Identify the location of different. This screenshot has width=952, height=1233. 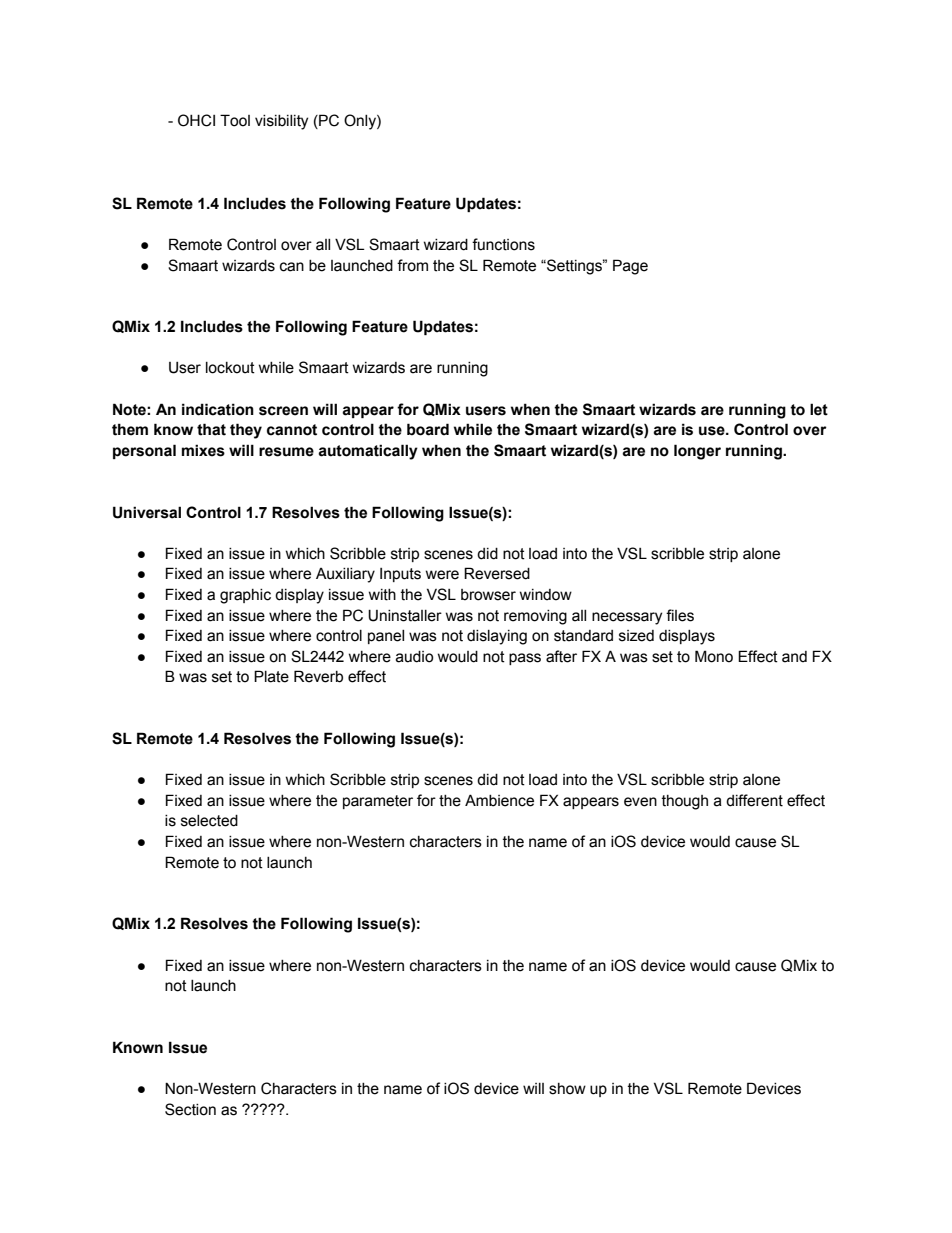
(754, 800).
